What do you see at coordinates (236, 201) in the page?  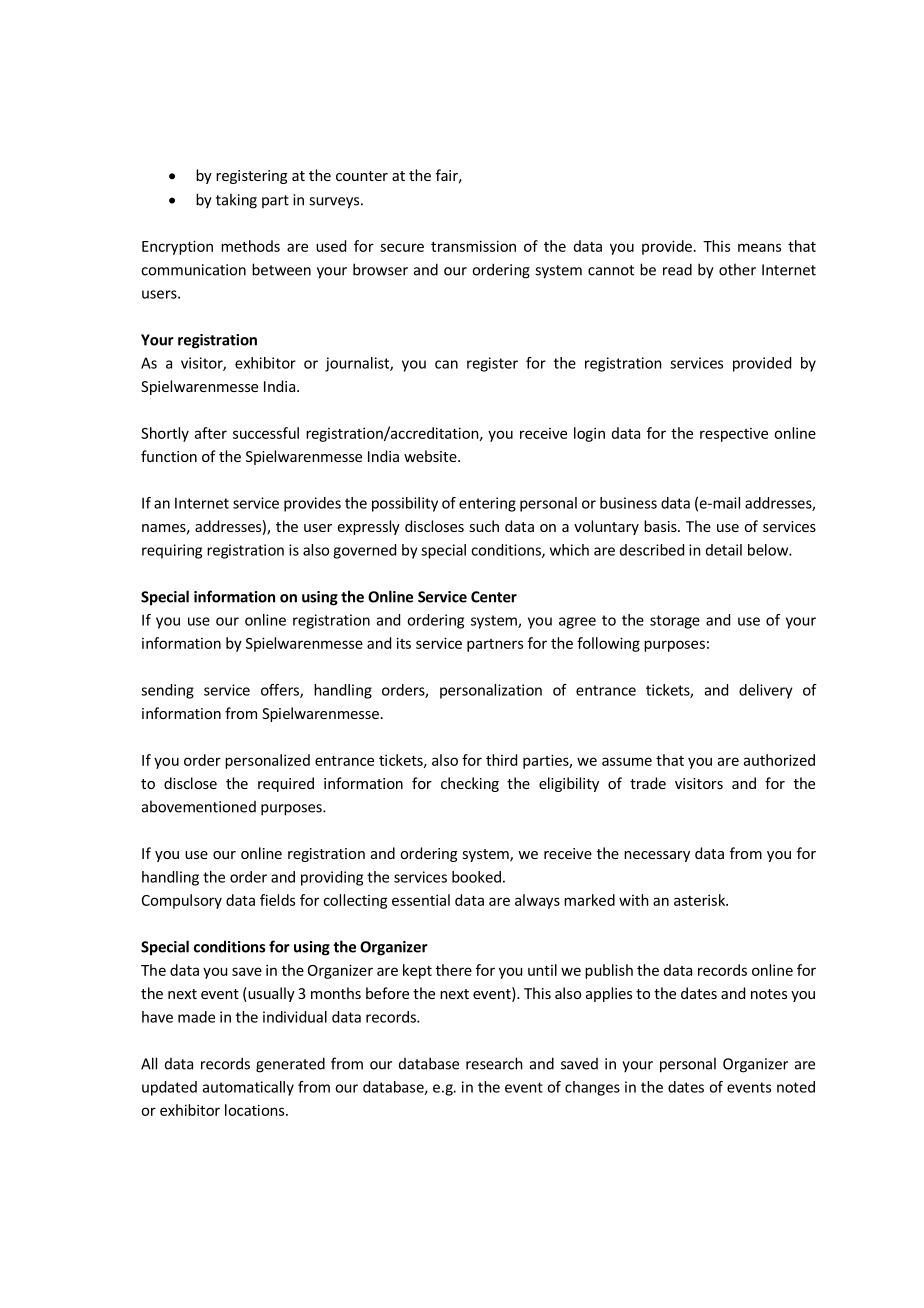 I see `taking` at bounding box center [236, 201].
